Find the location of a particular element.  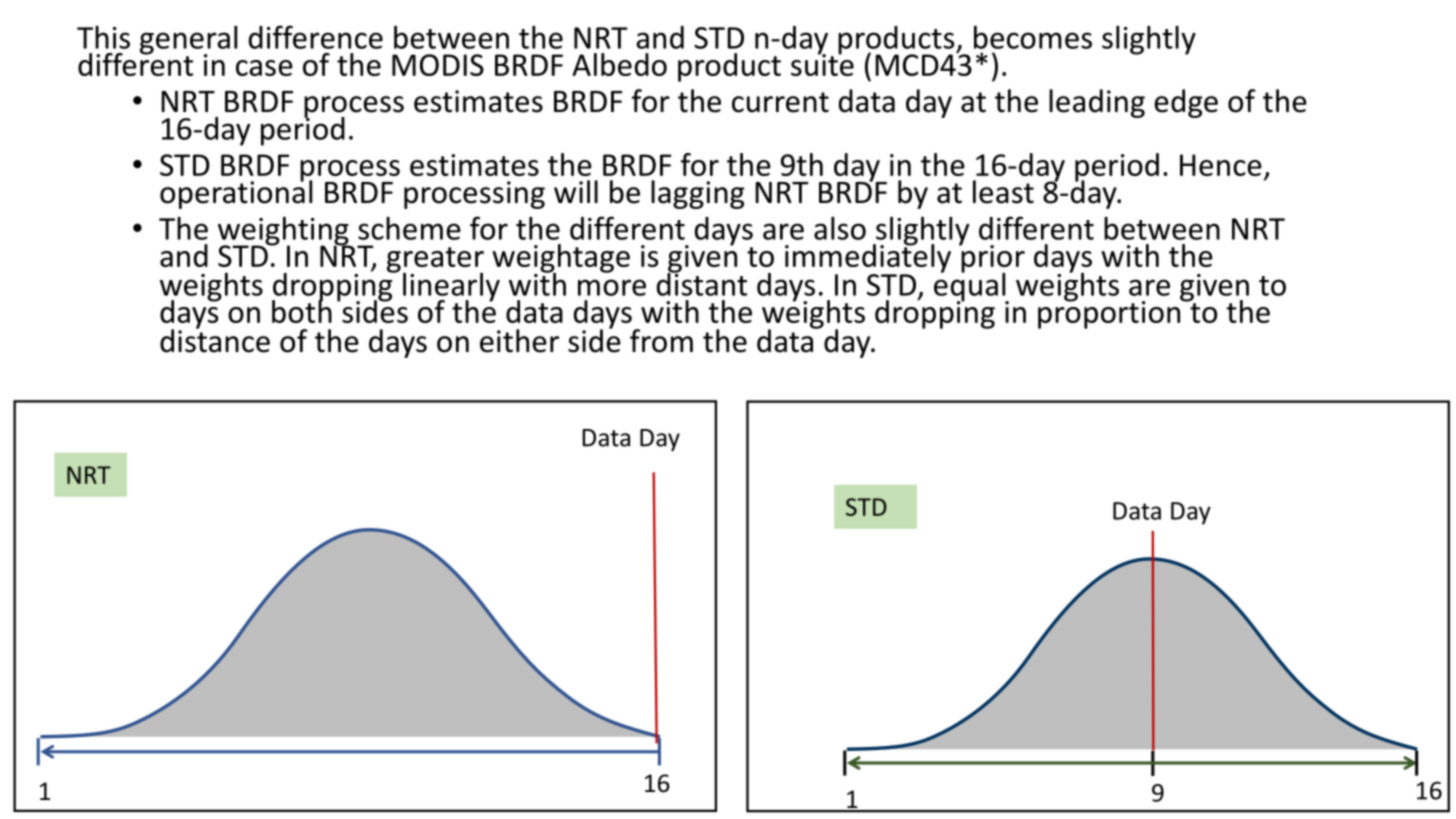

Hence is located at coordinates (1221, 165).
